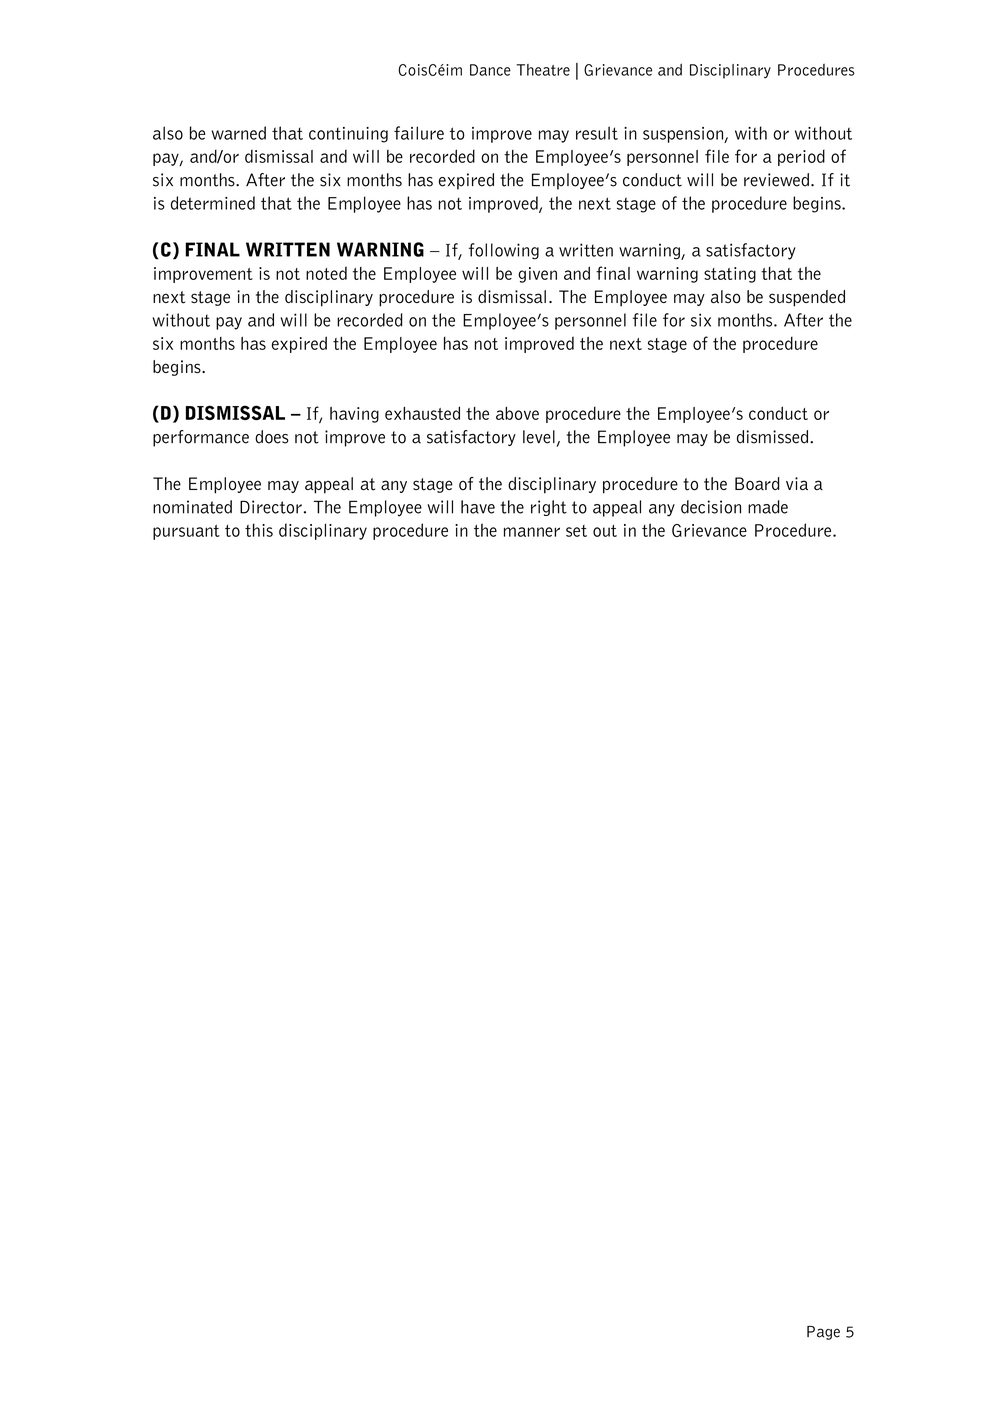  What do you see at coordinates (490, 70) in the screenshot?
I see `Dance` at bounding box center [490, 70].
